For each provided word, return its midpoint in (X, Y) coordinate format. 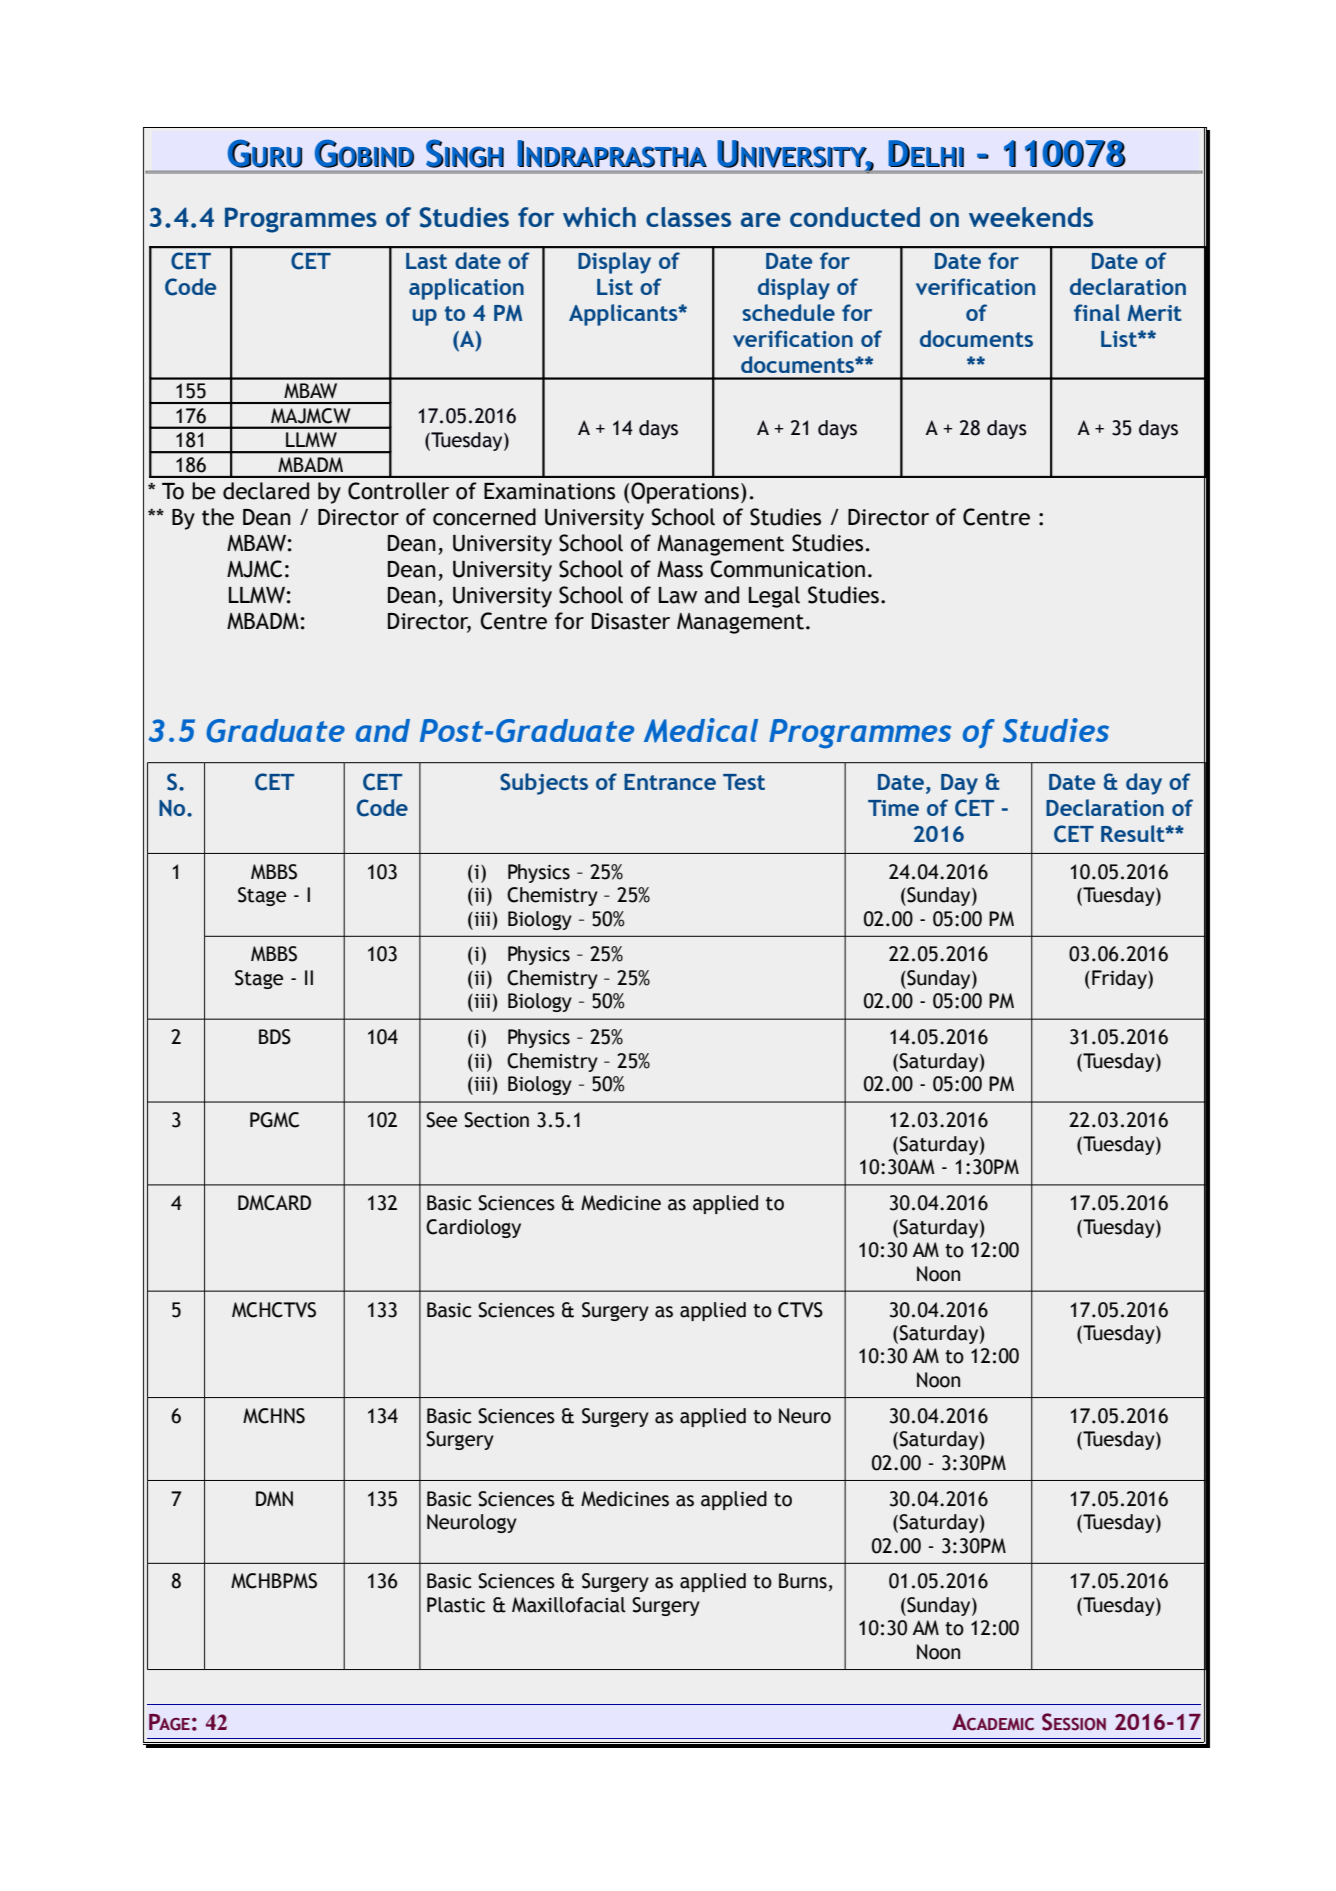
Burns (803, 1581)
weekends (1031, 217)
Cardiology (473, 1228)
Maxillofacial (569, 1605)
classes (688, 217)
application (466, 289)
